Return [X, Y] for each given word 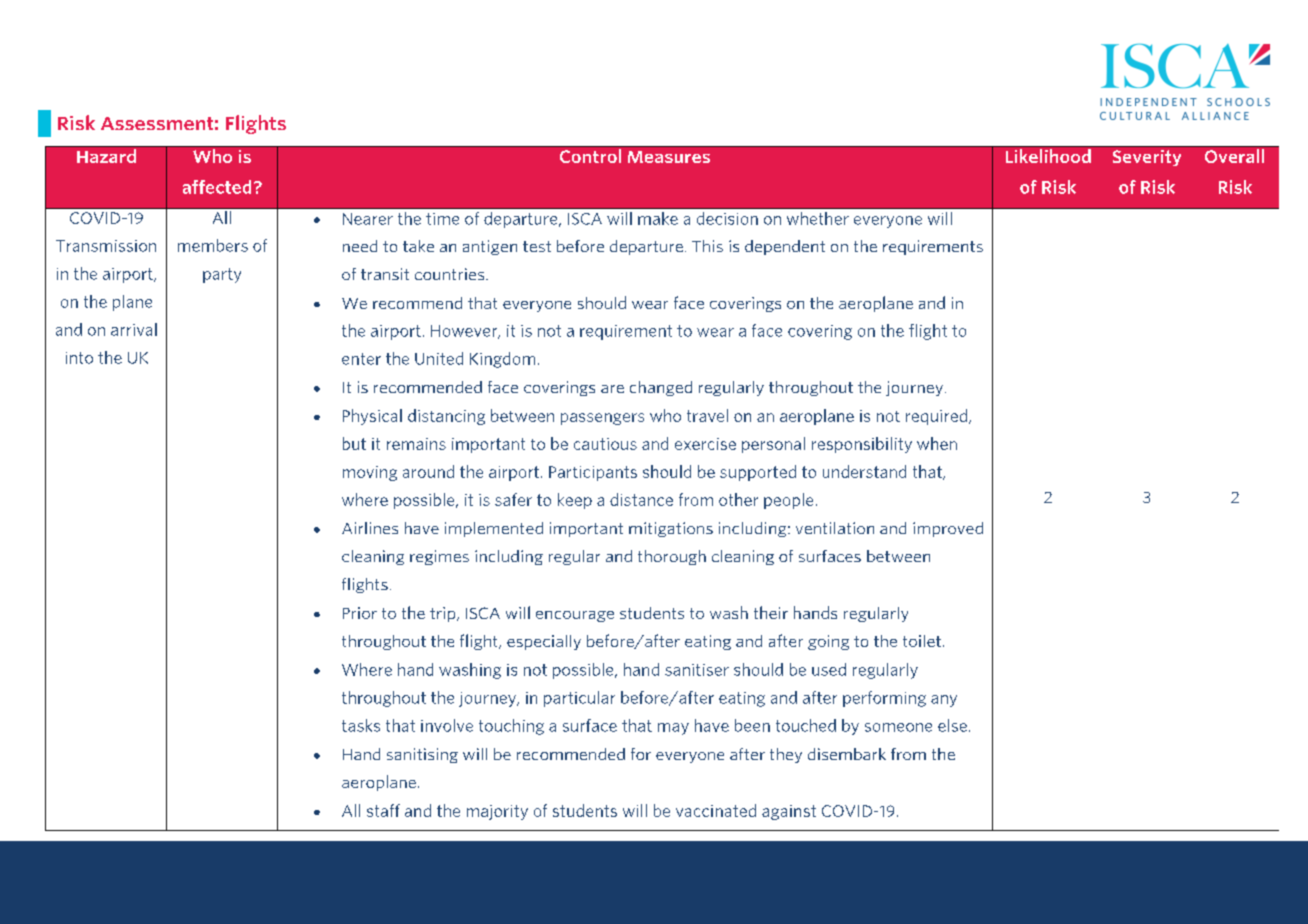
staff [383, 810]
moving [370, 473]
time [442, 219]
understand [864, 471]
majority [497, 812]
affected [217, 187]
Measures [669, 157]
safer [513, 499]
